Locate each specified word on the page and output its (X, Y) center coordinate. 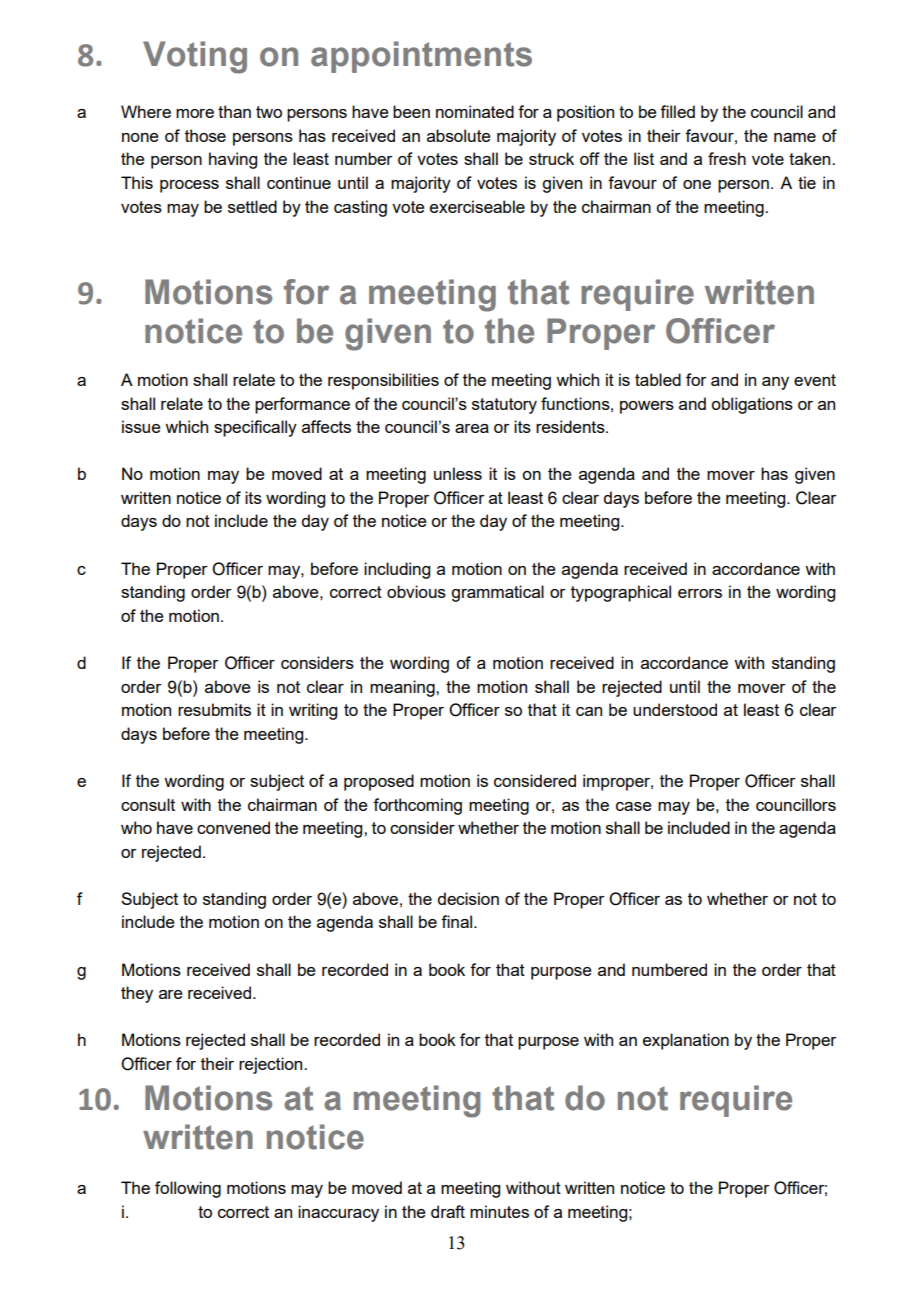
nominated (475, 111)
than (234, 111)
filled (677, 111)
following (188, 1189)
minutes (499, 1211)
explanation (686, 1041)
